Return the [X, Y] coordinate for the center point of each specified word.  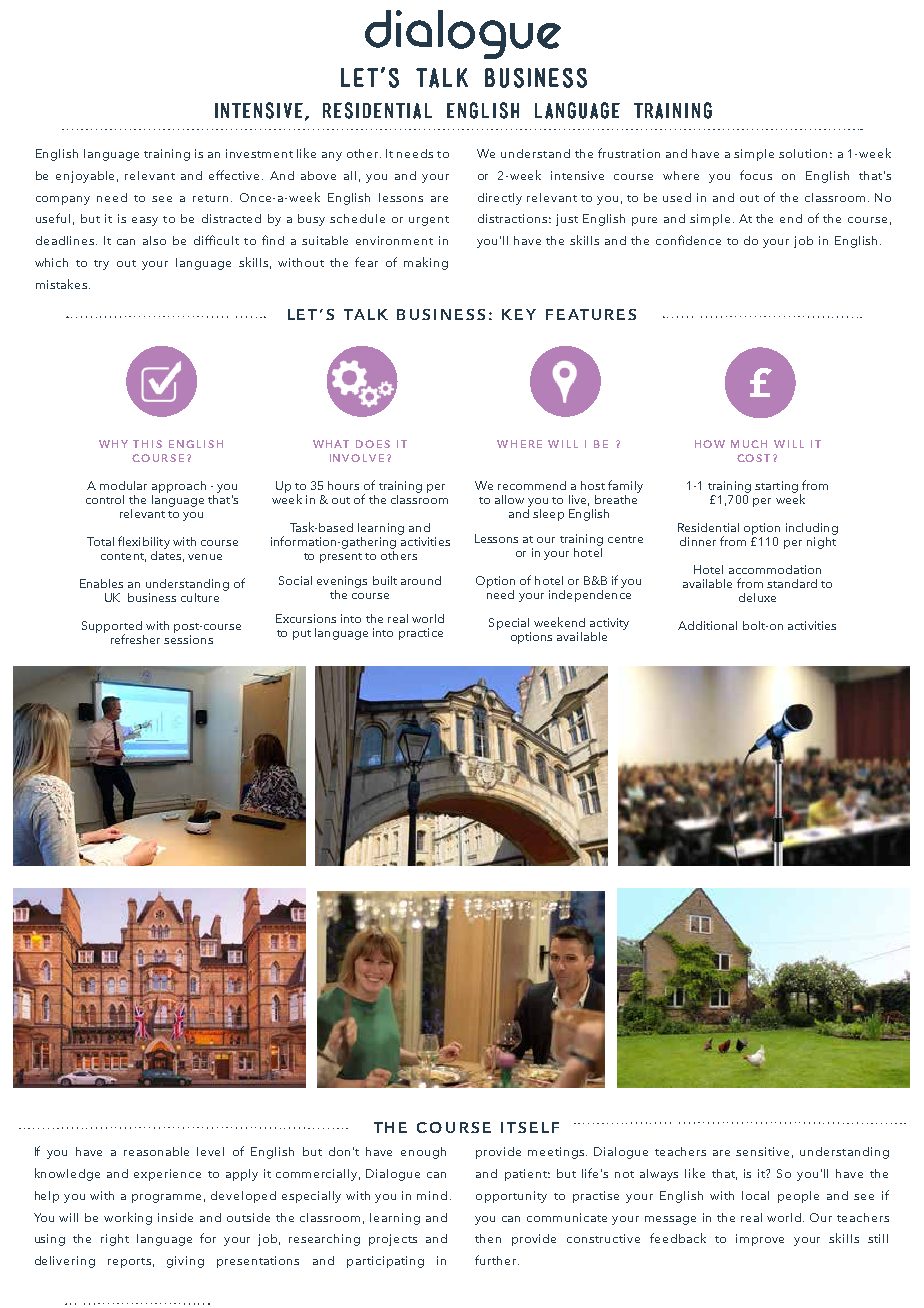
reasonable [156, 1151]
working [128, 1218]
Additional [707, 625]
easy [145, 221]
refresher [135, 639]
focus [756, 175]
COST [753, 458]
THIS [147, 444]
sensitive [762, 1151]
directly [500, 199]
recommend [532, 485]
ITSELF [530, 1127]
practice [421, 634]
